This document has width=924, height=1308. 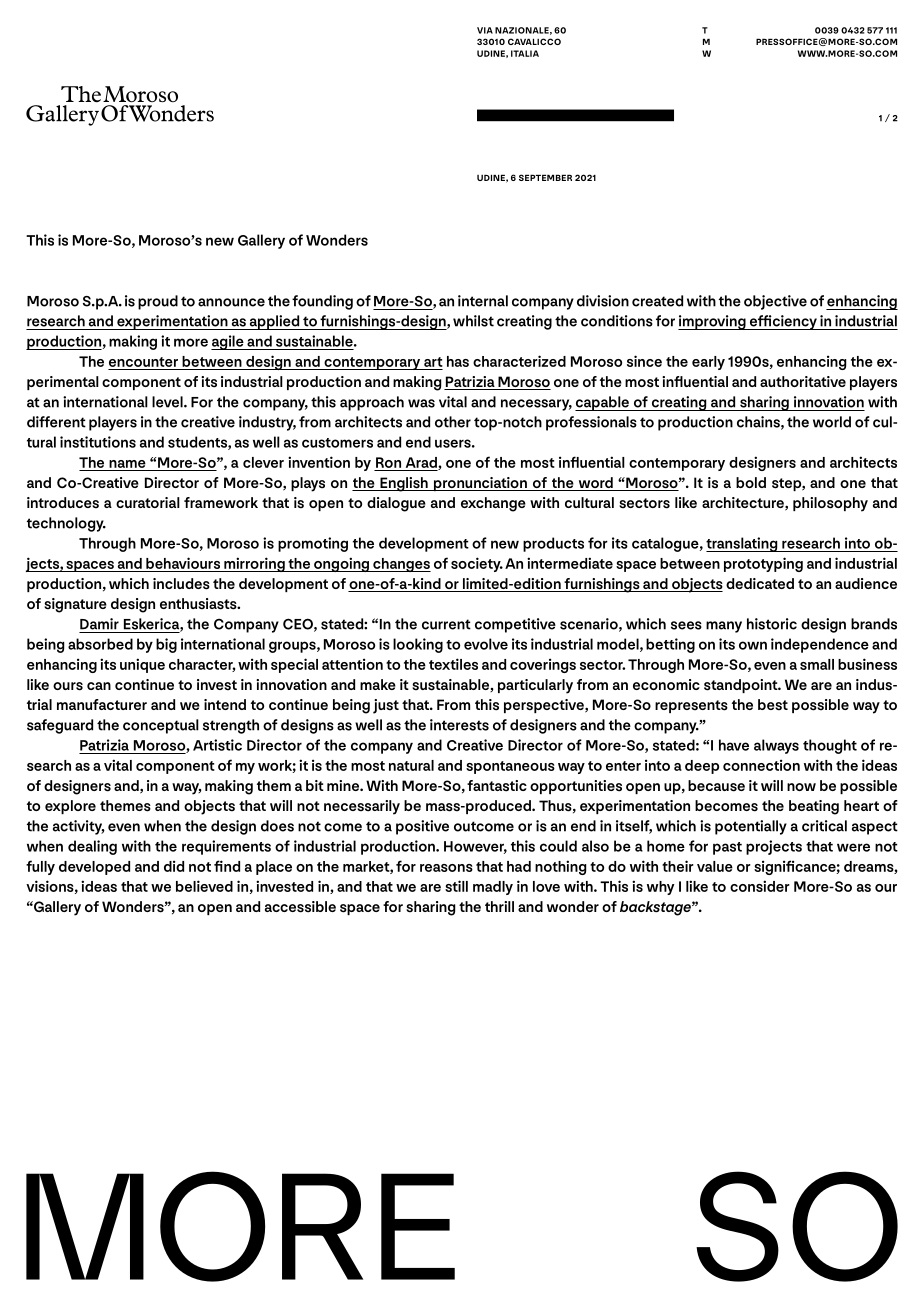 I want to click on internal, so click(x=483, y=301).
